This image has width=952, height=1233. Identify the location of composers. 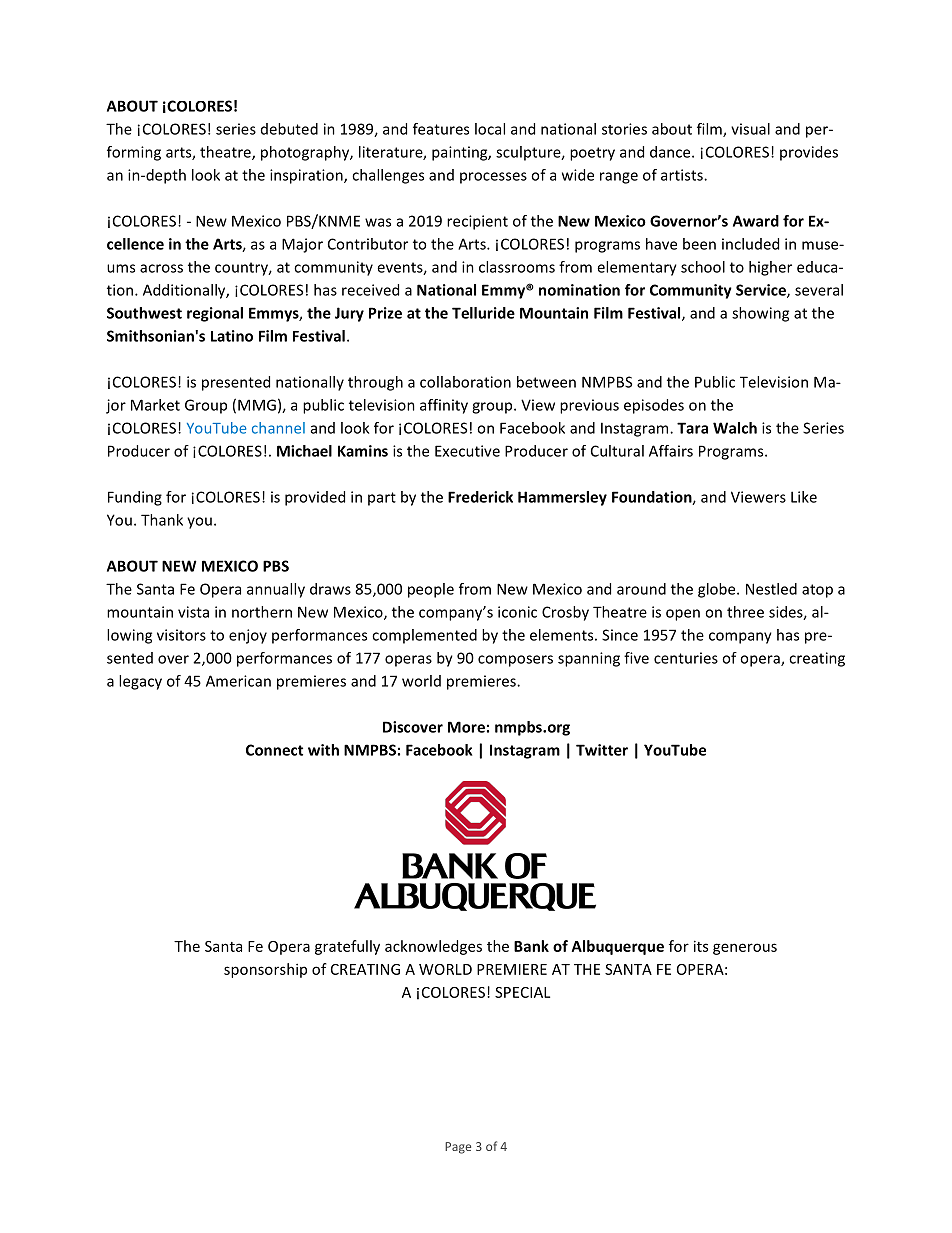
(515, 661).
